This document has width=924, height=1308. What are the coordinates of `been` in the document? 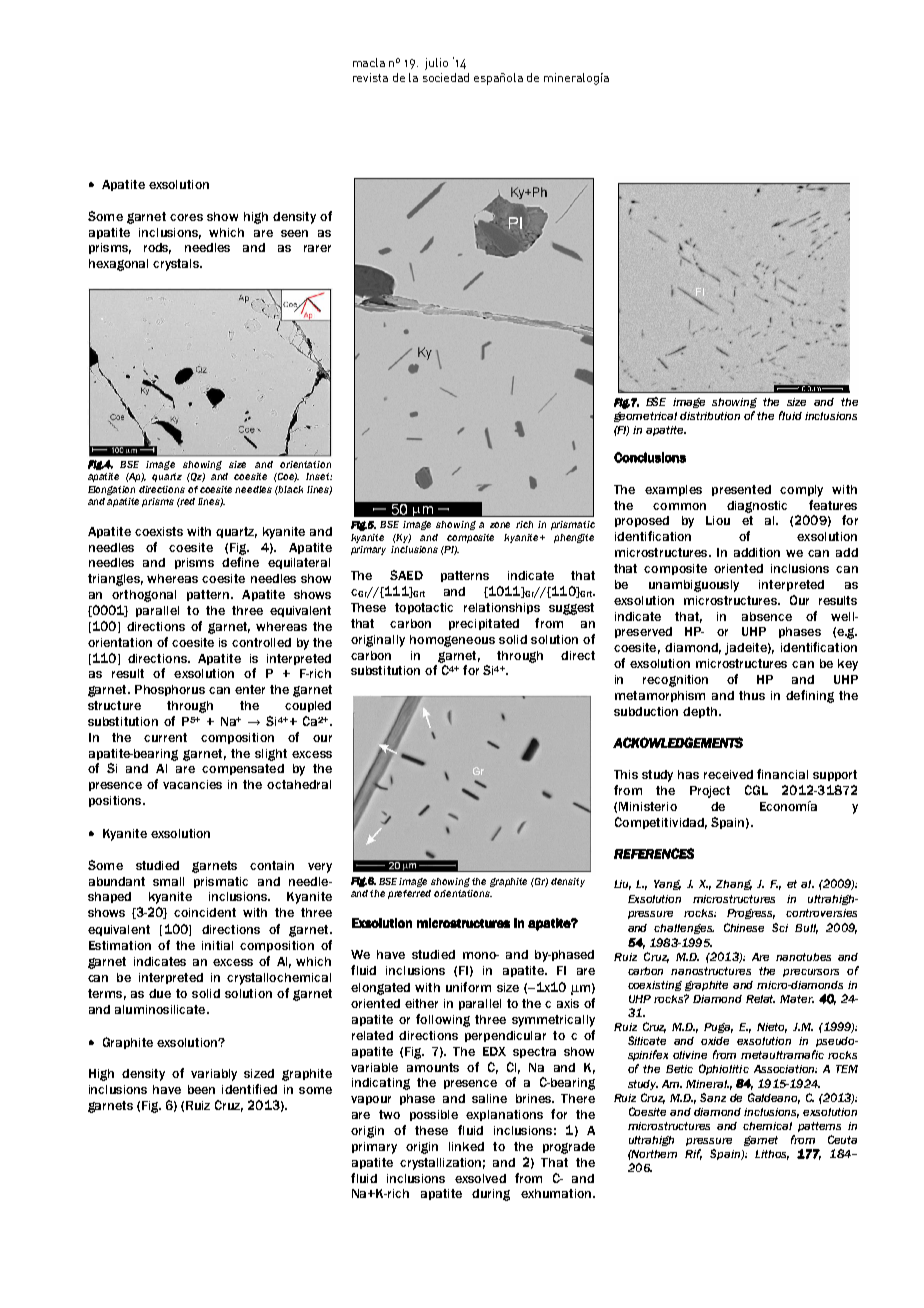 It's located at (201, 1089).
